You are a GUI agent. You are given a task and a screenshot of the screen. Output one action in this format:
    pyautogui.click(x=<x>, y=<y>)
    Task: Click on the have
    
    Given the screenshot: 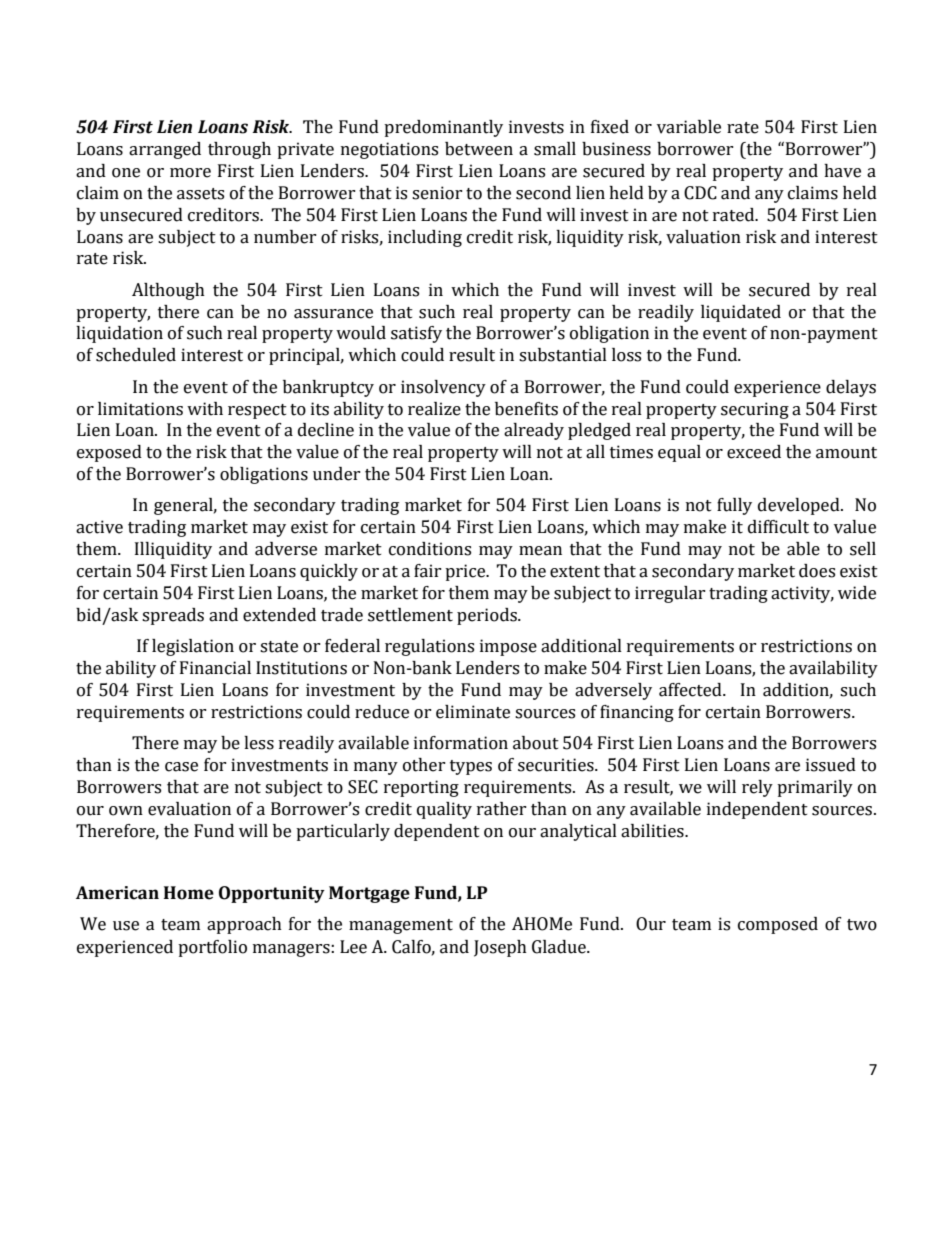 What is the action you would take?
    pyautogui.click(x=842, y=171)
